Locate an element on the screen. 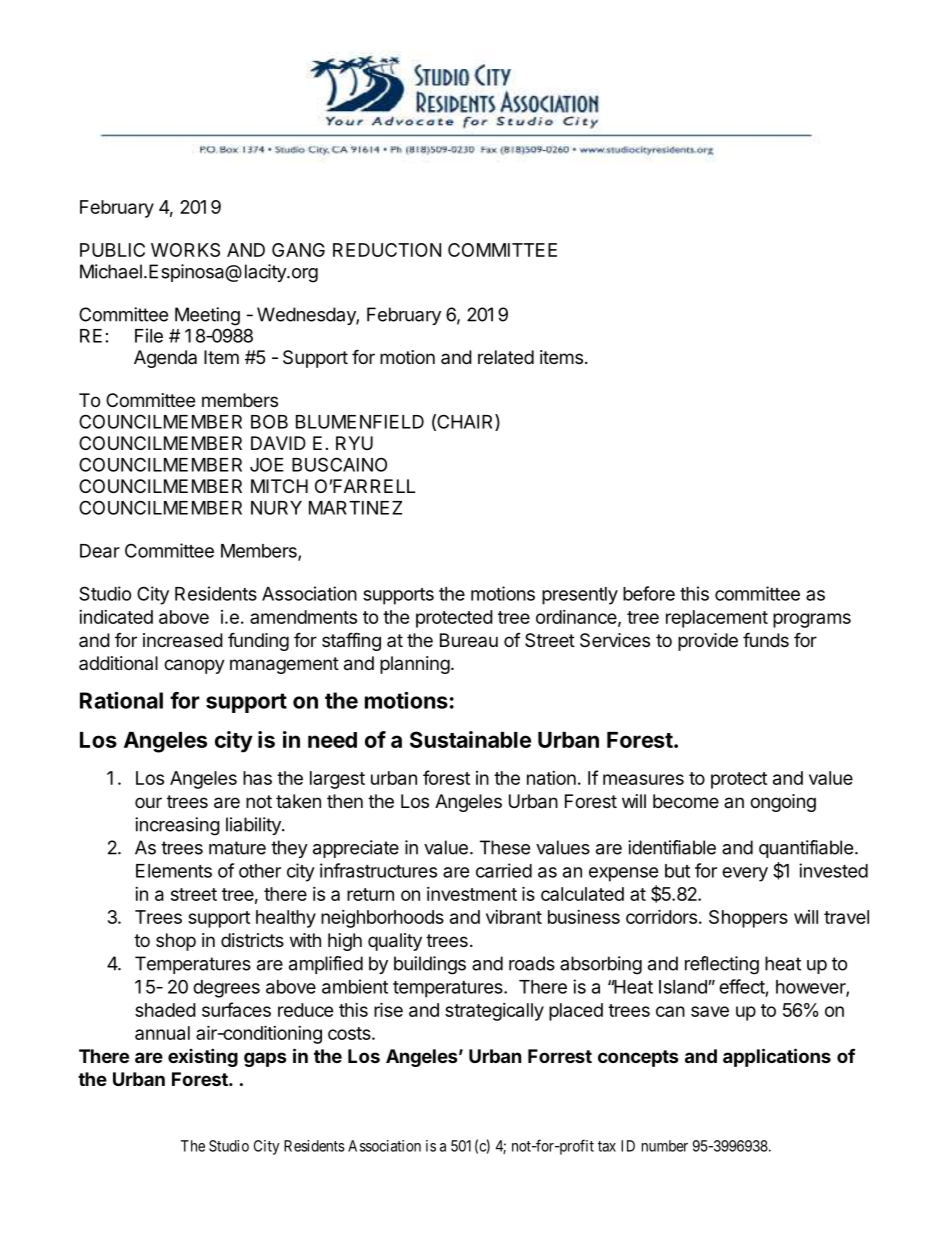  Elements is located at coordinates (174, 871).
